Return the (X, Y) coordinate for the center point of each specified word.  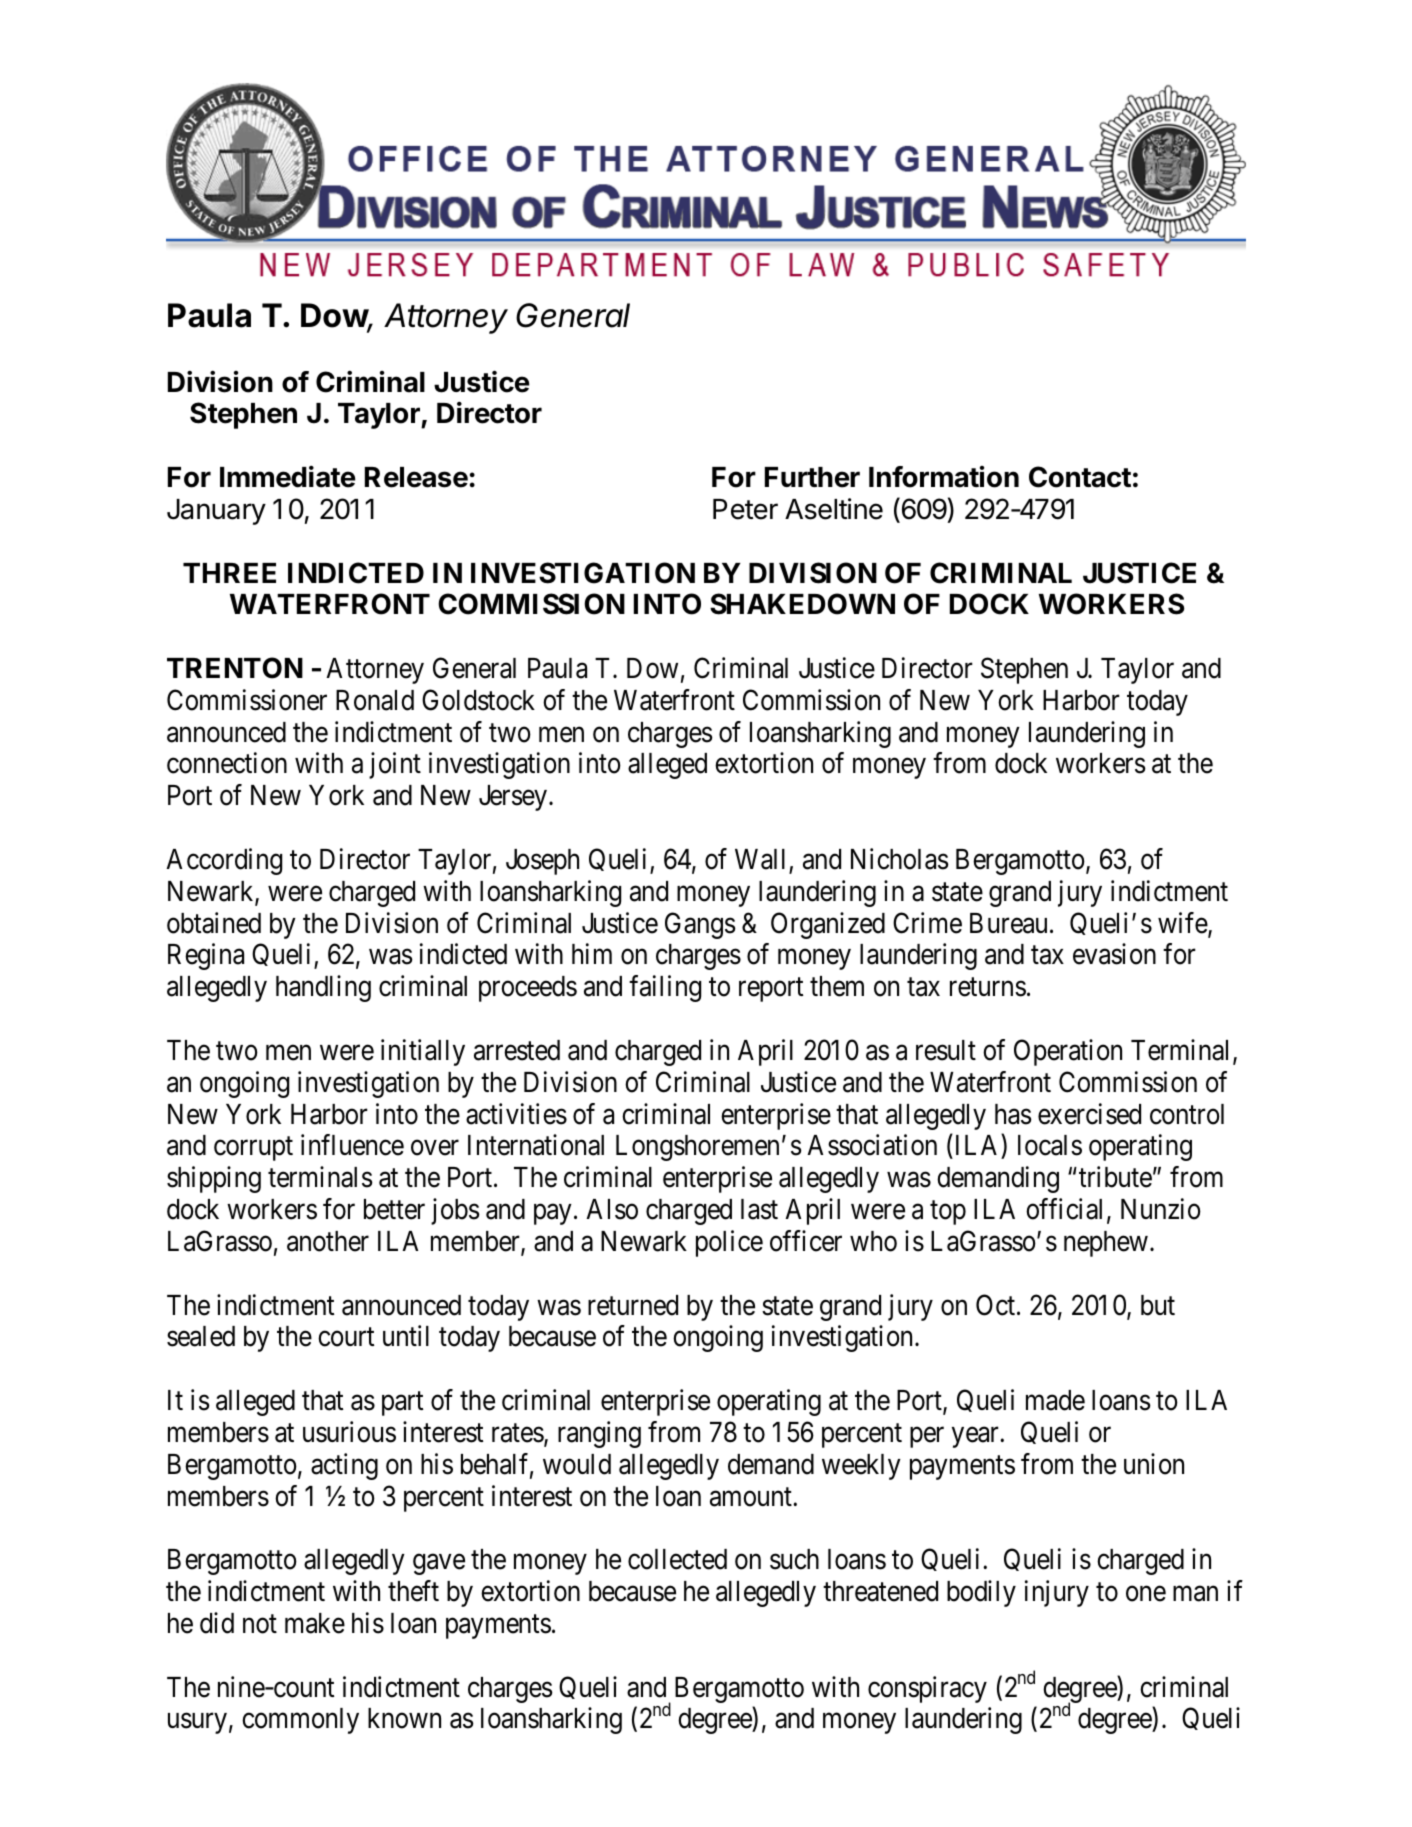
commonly (300, 1721)
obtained (214, 923)
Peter (745, 509)
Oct (997, 1305)
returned (633, 1305)
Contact (1080, 477)
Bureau (1008, 923)
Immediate (288, 477)
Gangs (700, 925)
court (346, 1337)
